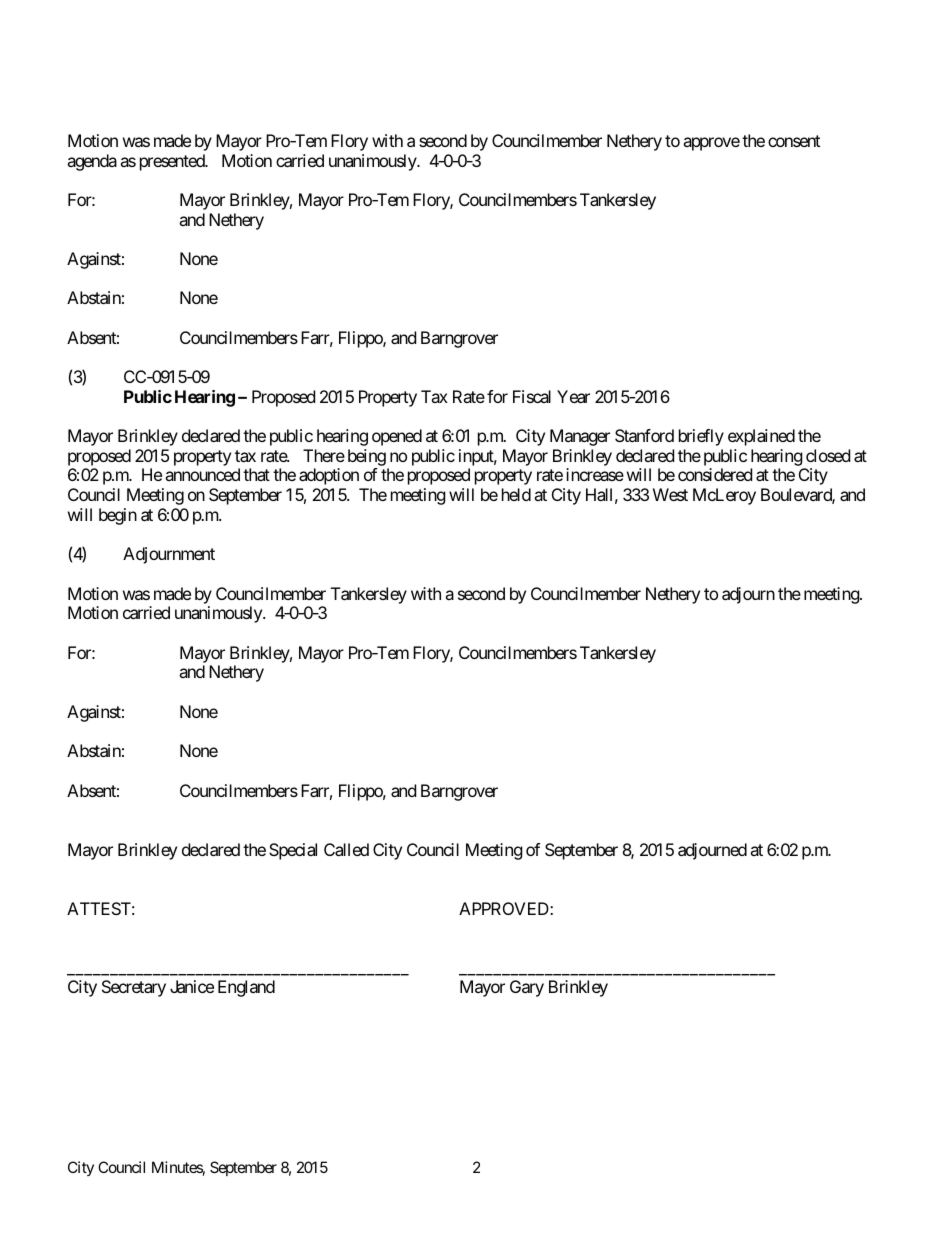 This image has height=1233, width=952. Describe the element at coordinates (516, 494) in the image. I see `held` at that location.
